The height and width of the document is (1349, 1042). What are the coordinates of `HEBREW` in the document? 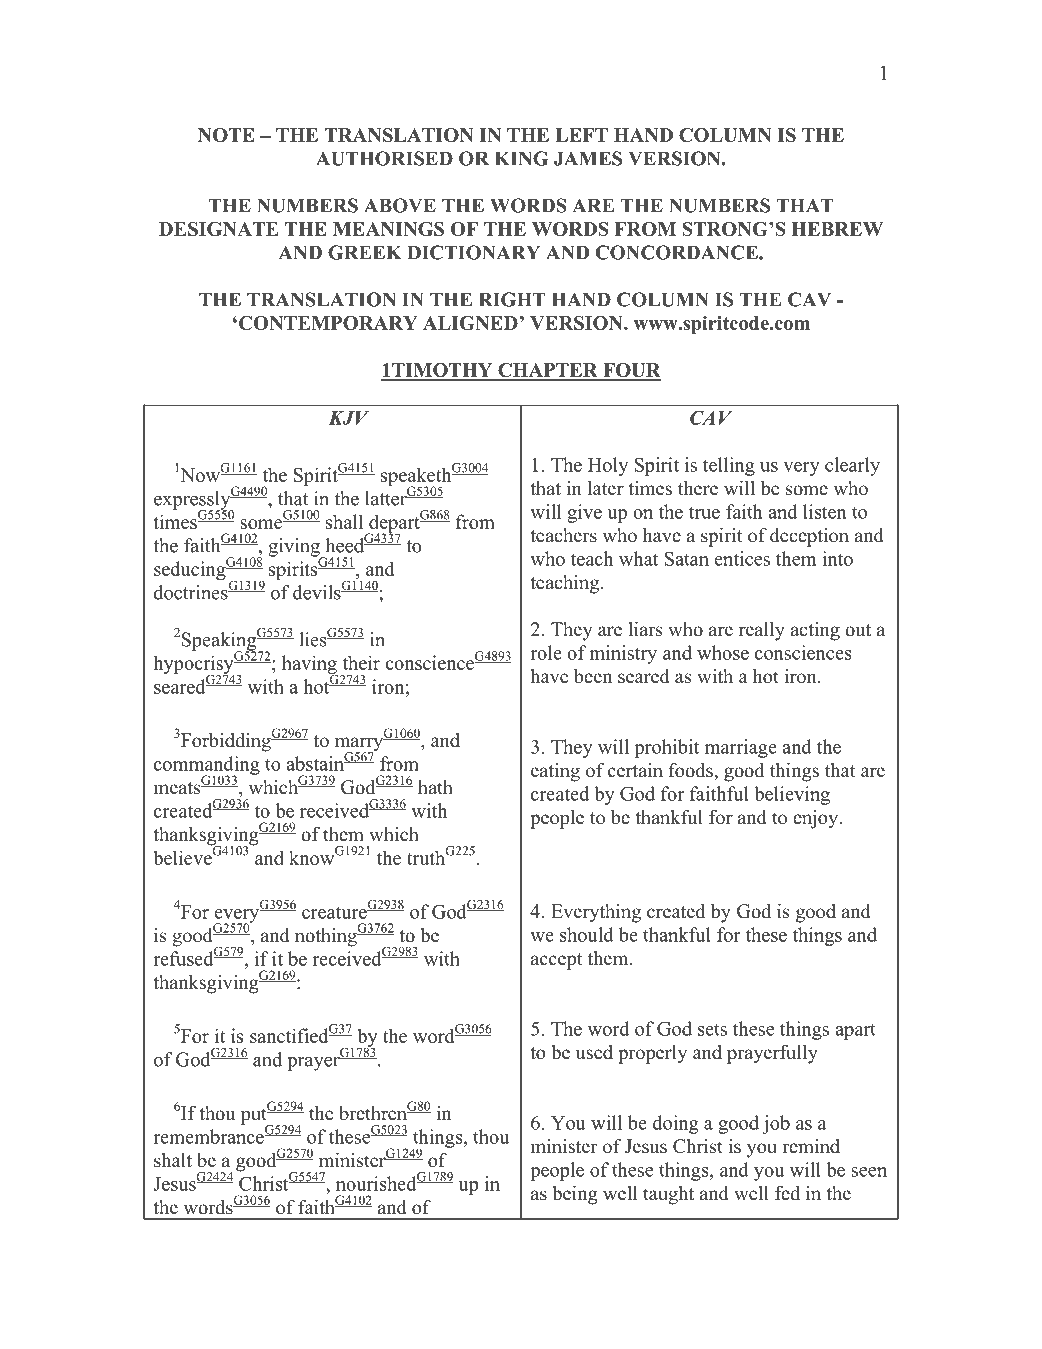 It's located at (837, 229).
